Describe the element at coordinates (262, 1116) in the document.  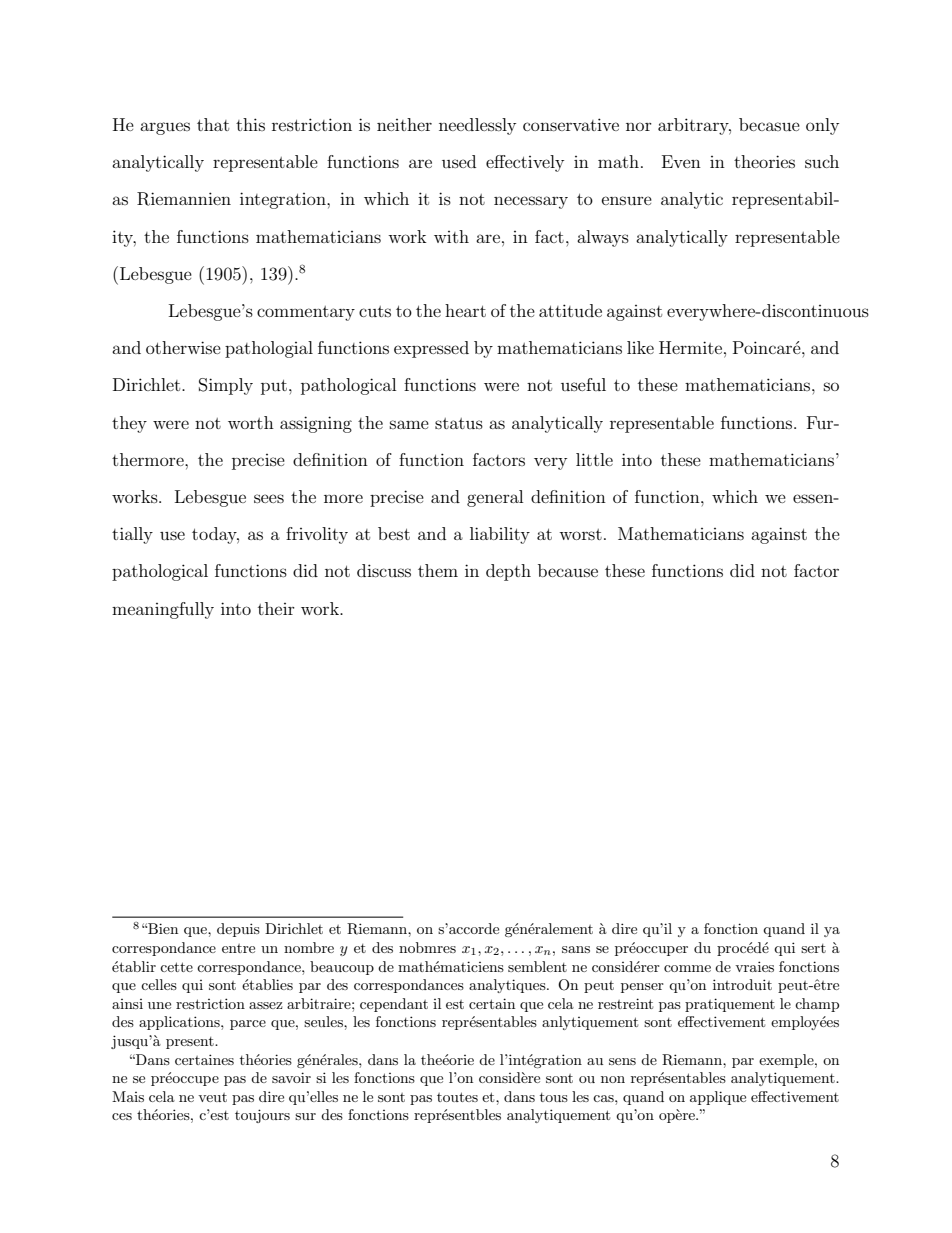
I see `toujours` at that location.
